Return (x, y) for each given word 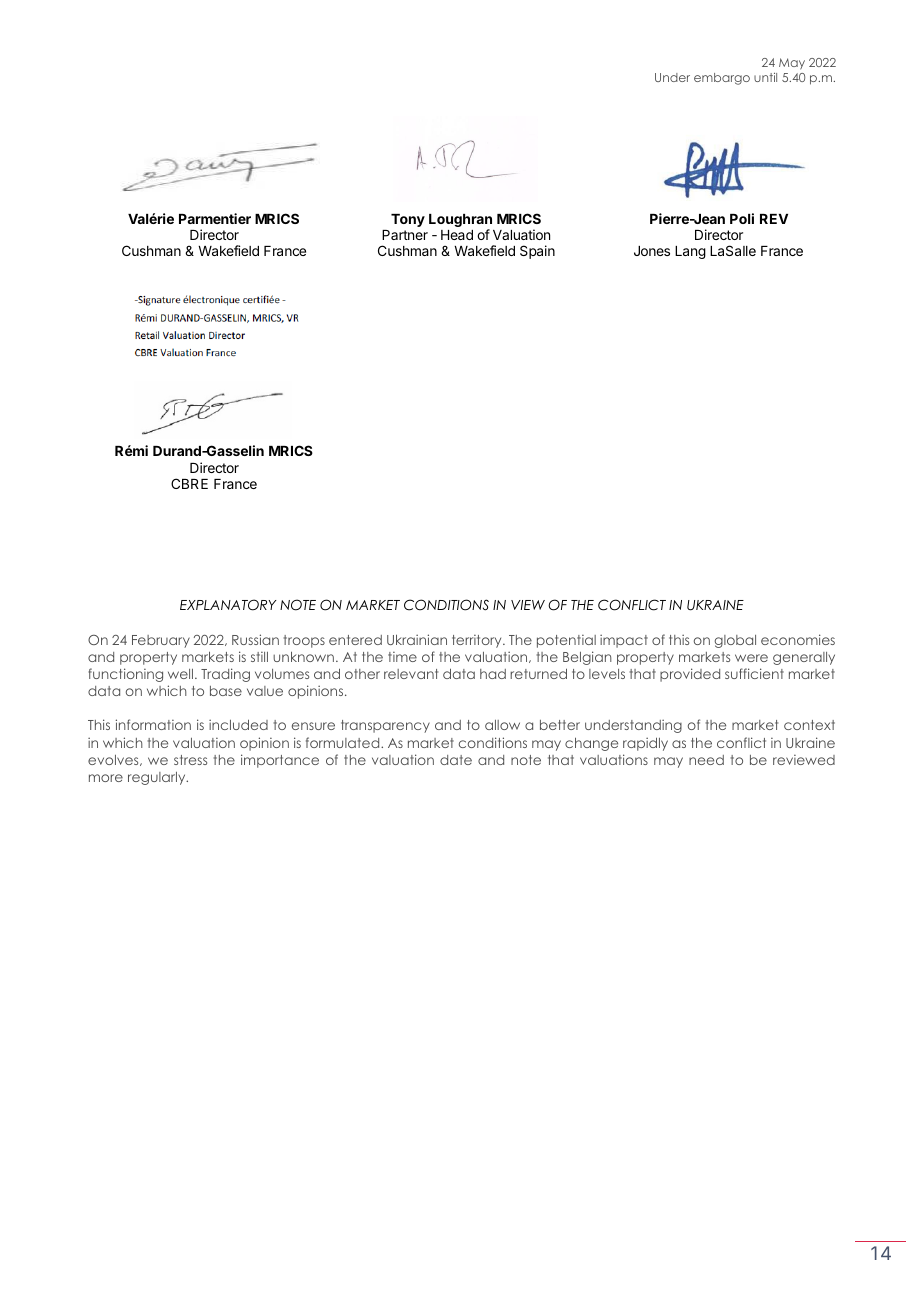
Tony (408, 220)
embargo (722, 79)
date (456, 760)
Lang (690, 252)
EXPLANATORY (228, 605)
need (706, 760)
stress (190, 760)
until (765, 77)
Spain (537, 252)
